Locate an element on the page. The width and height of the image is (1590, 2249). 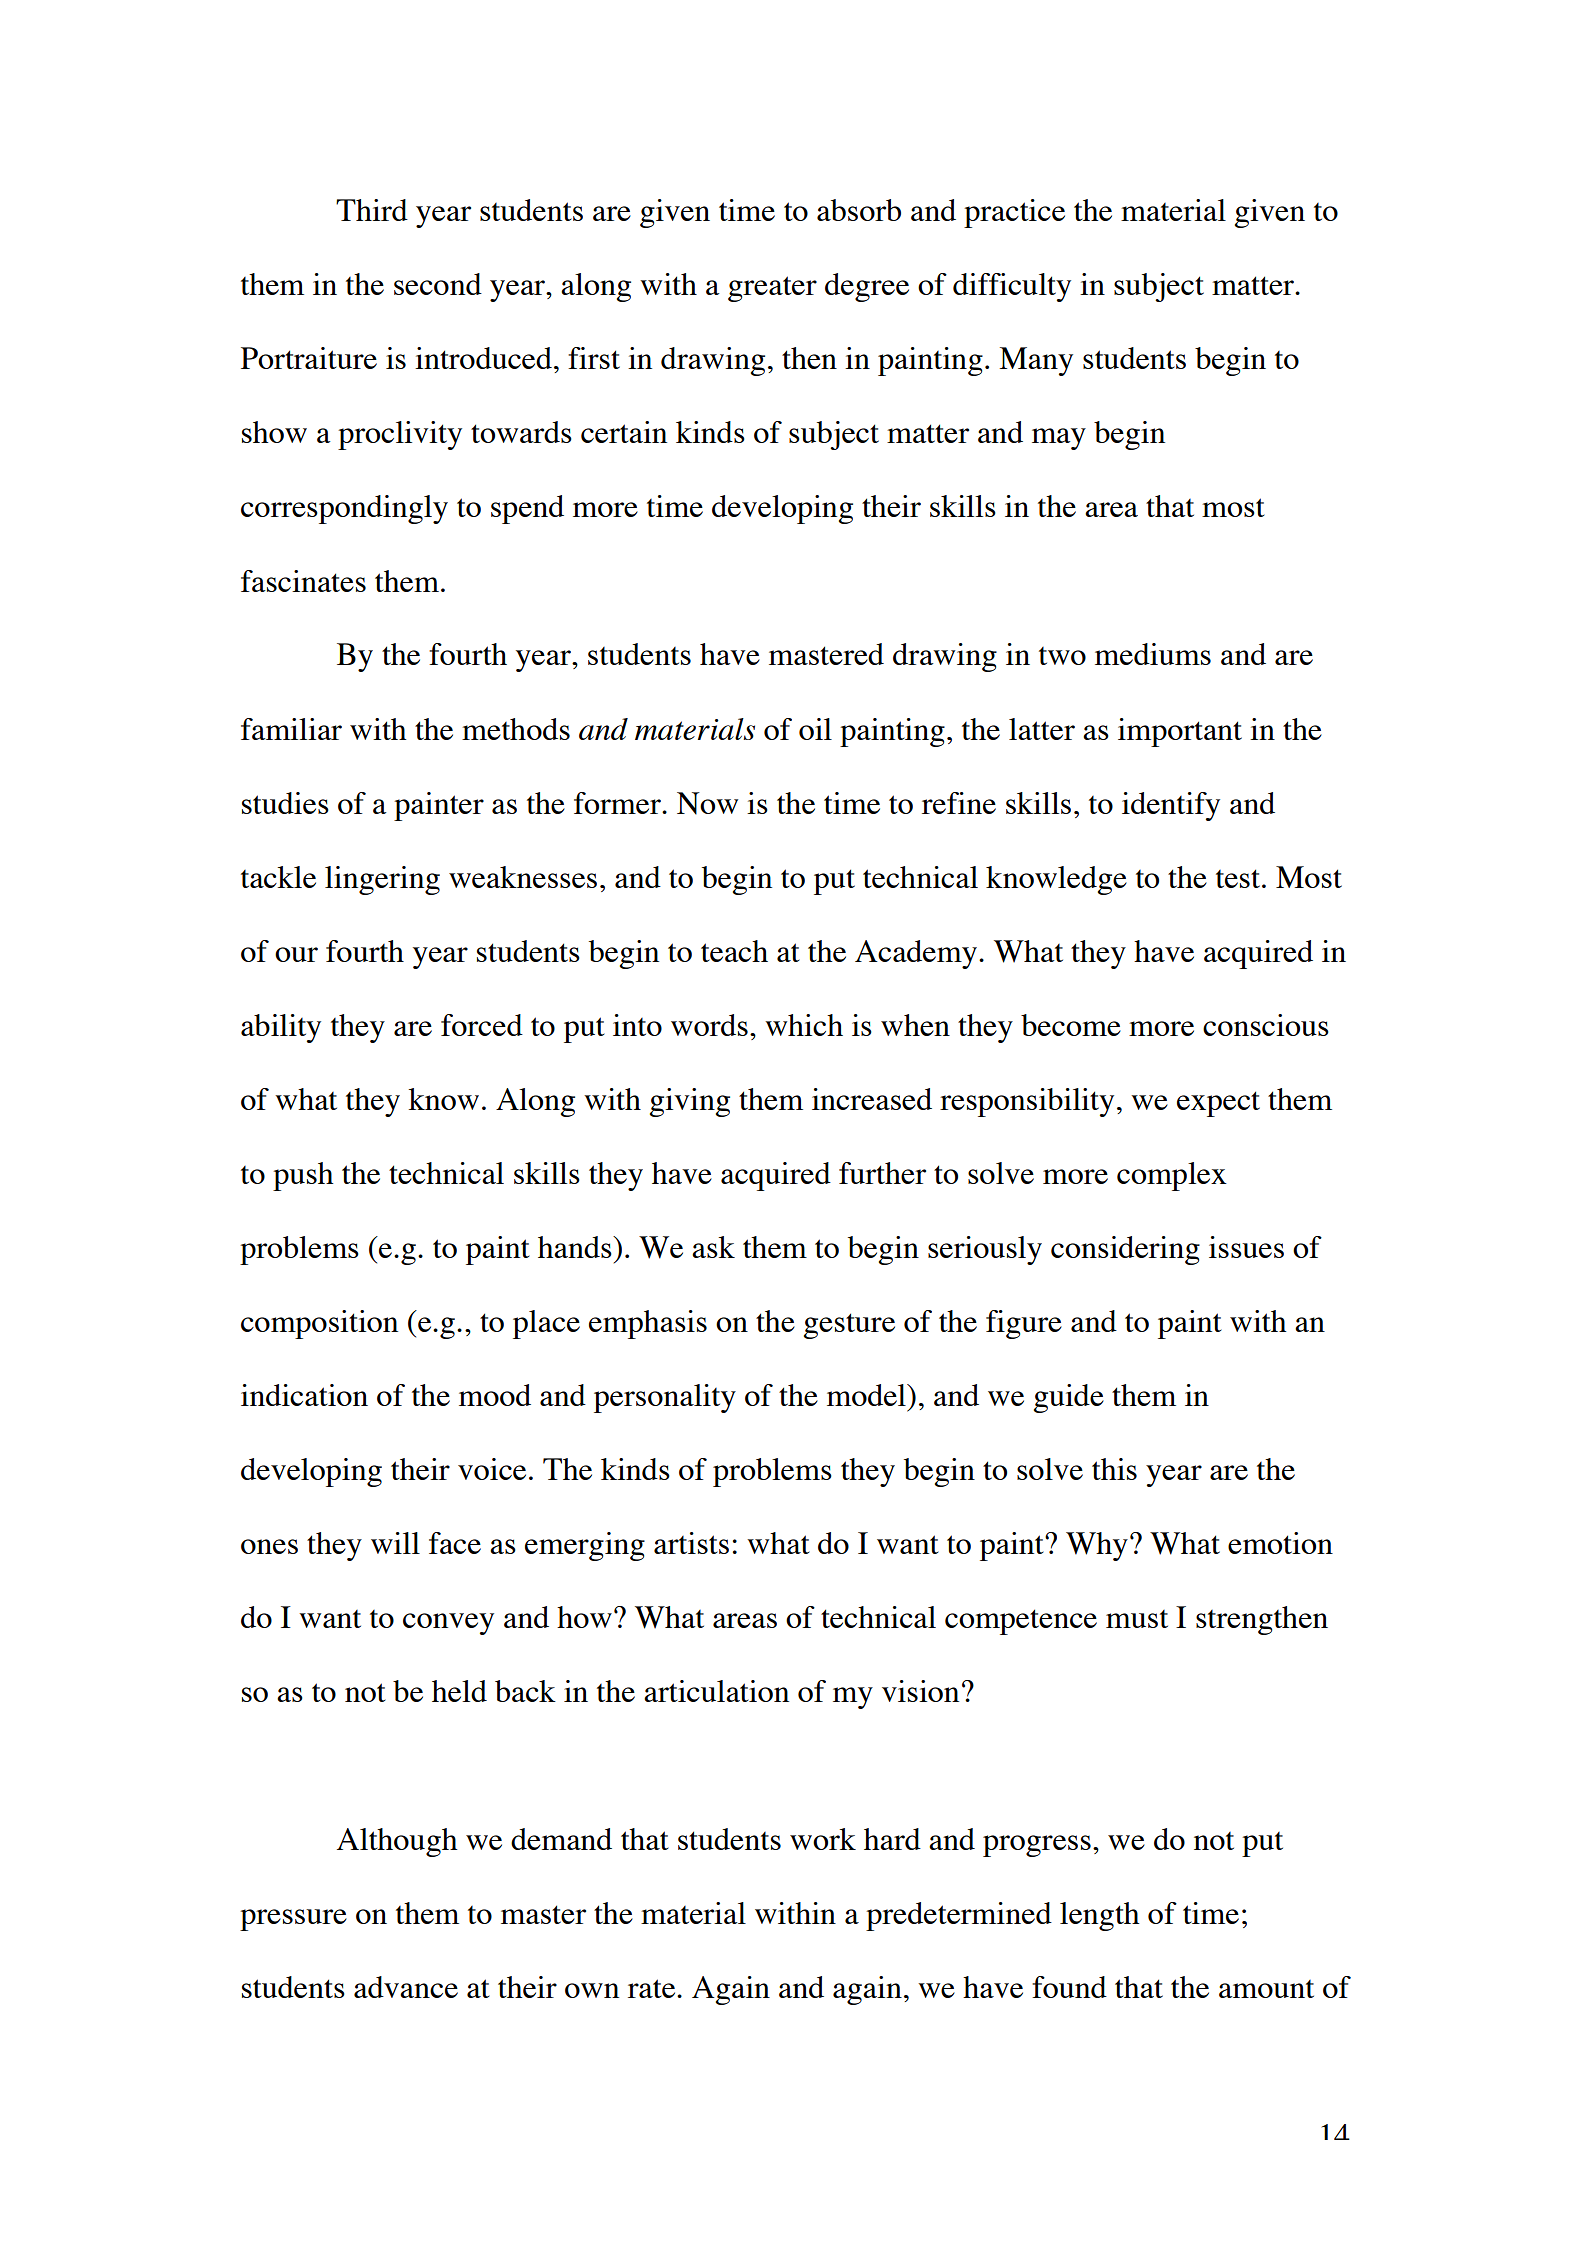
greater is located at coordinates (772, 289).
